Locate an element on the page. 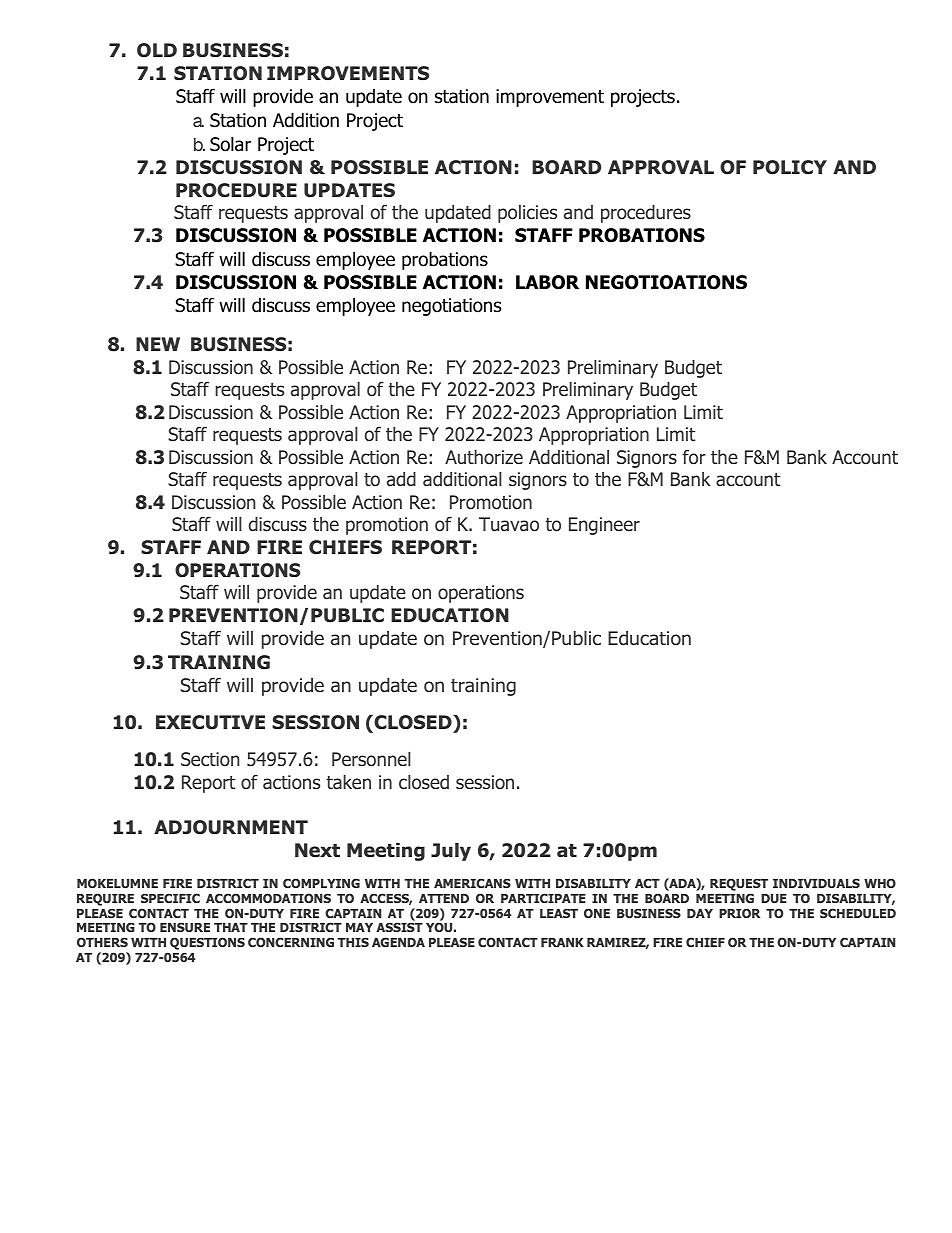 This image has height=1233, width=952. OLD is located at coordinates (157, 50).
